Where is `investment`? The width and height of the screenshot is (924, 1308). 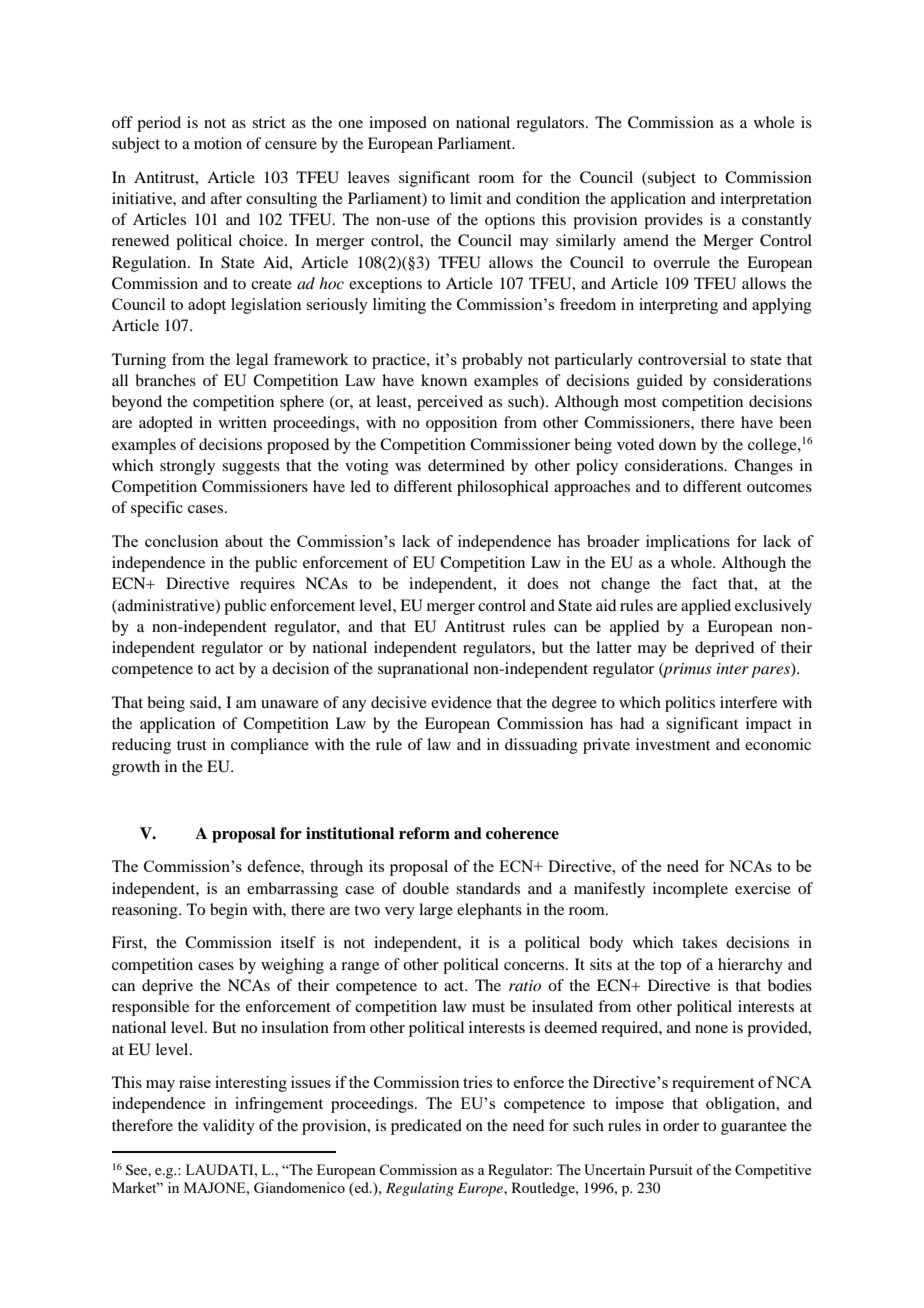
investment is located at coordinates (673, 744).
